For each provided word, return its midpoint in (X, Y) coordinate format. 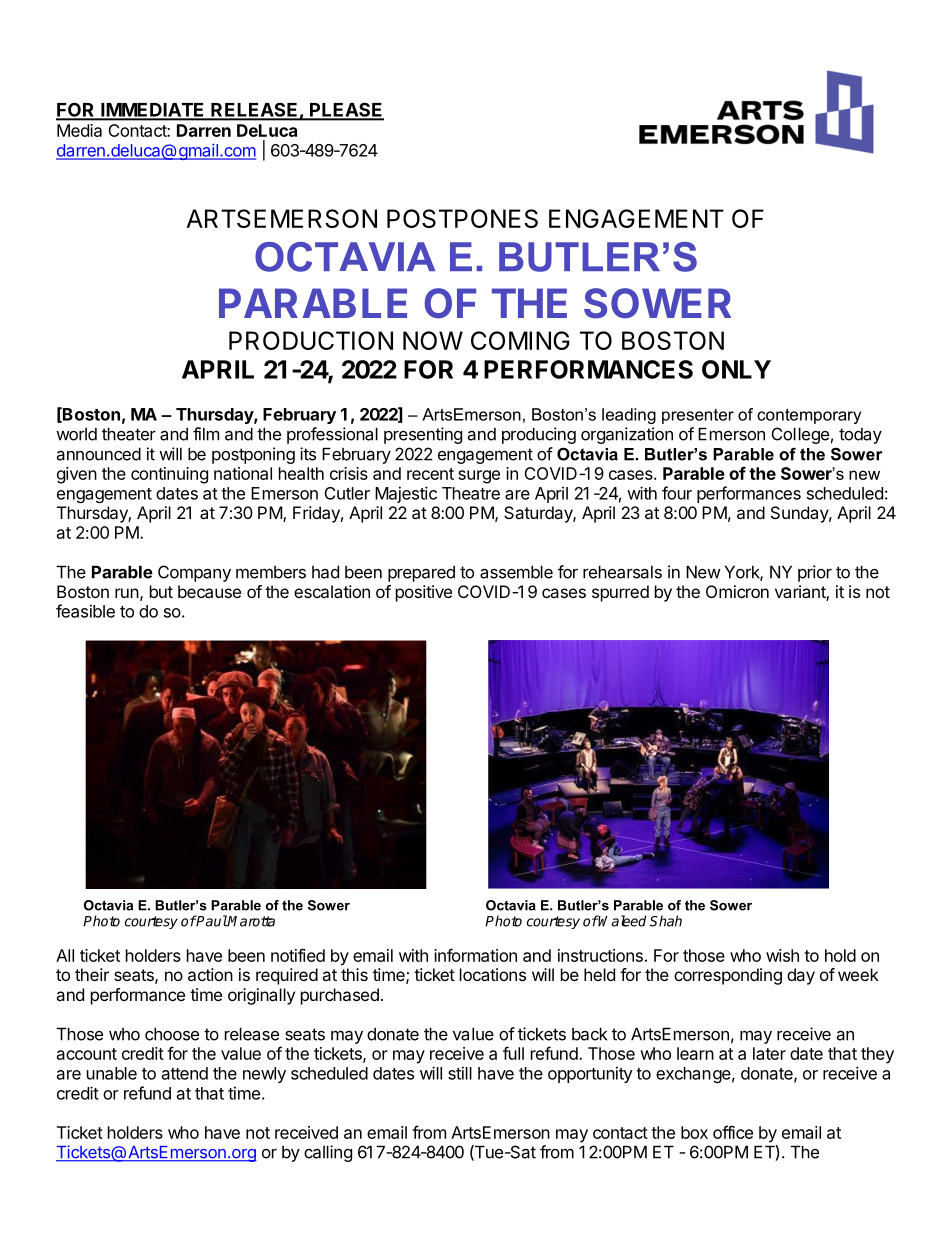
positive (424, 593)
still (460, 1073)
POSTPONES (462, 218)
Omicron (737, 591)
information (475, 955)
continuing (169, 475)
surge (479, 477)
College (800, 435)
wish (782, 955)
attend (185, 1073)
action (210, 974)
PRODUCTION (311, 340)
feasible (85, 611)
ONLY (736, 369)
